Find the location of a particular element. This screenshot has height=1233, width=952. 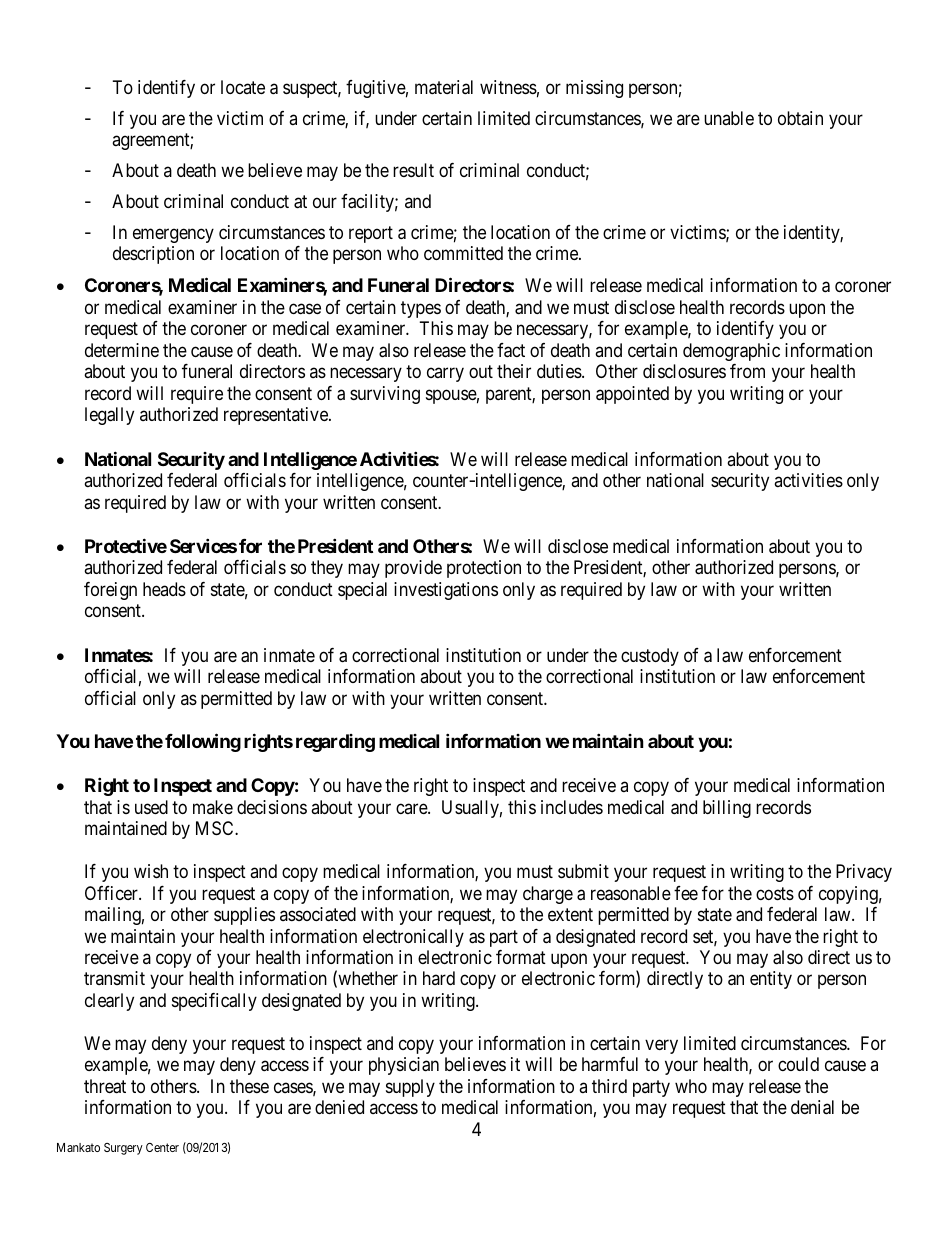

Center is located at coordinates (162, 1147).
